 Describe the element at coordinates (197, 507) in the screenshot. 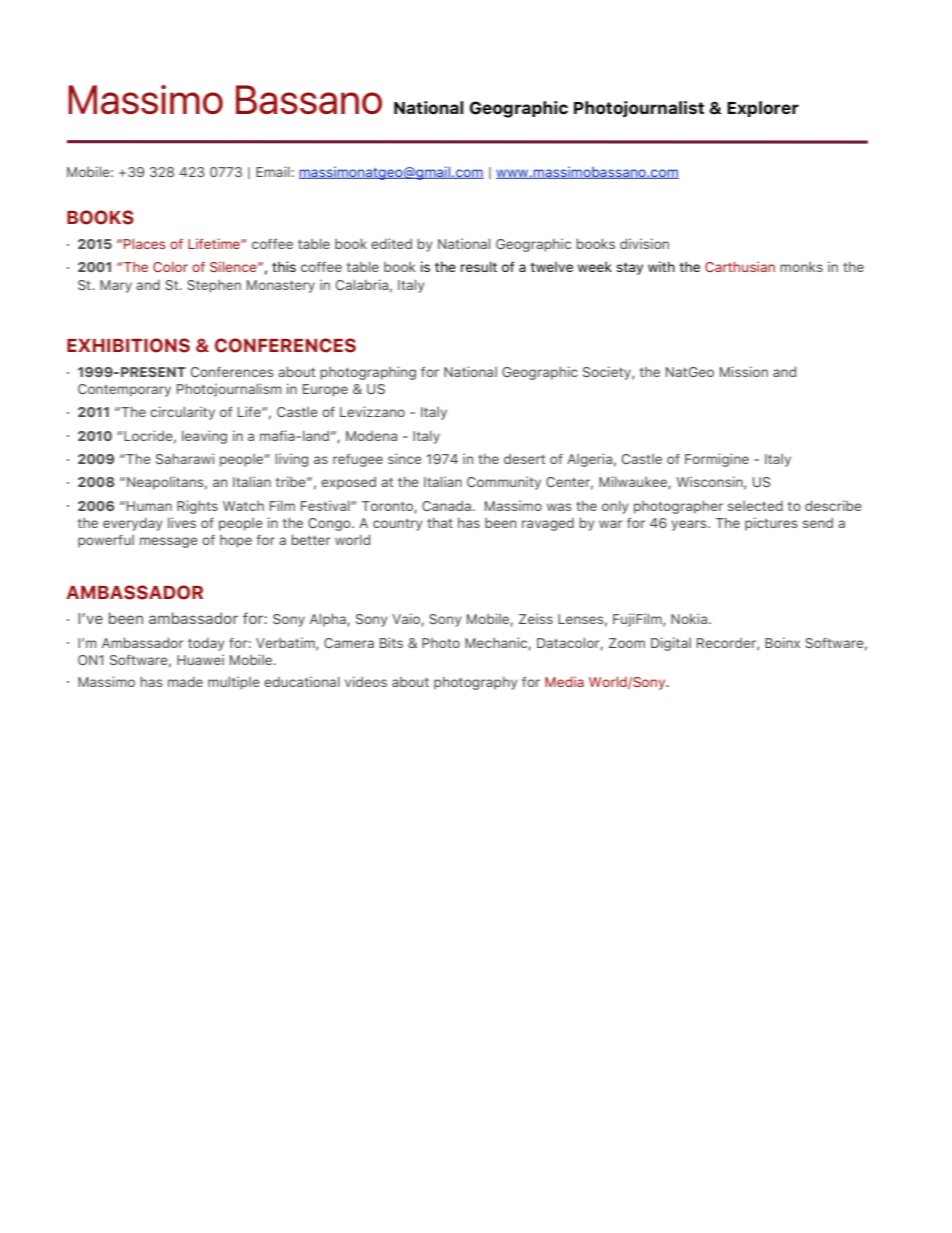

I see `Rights` at that location.
